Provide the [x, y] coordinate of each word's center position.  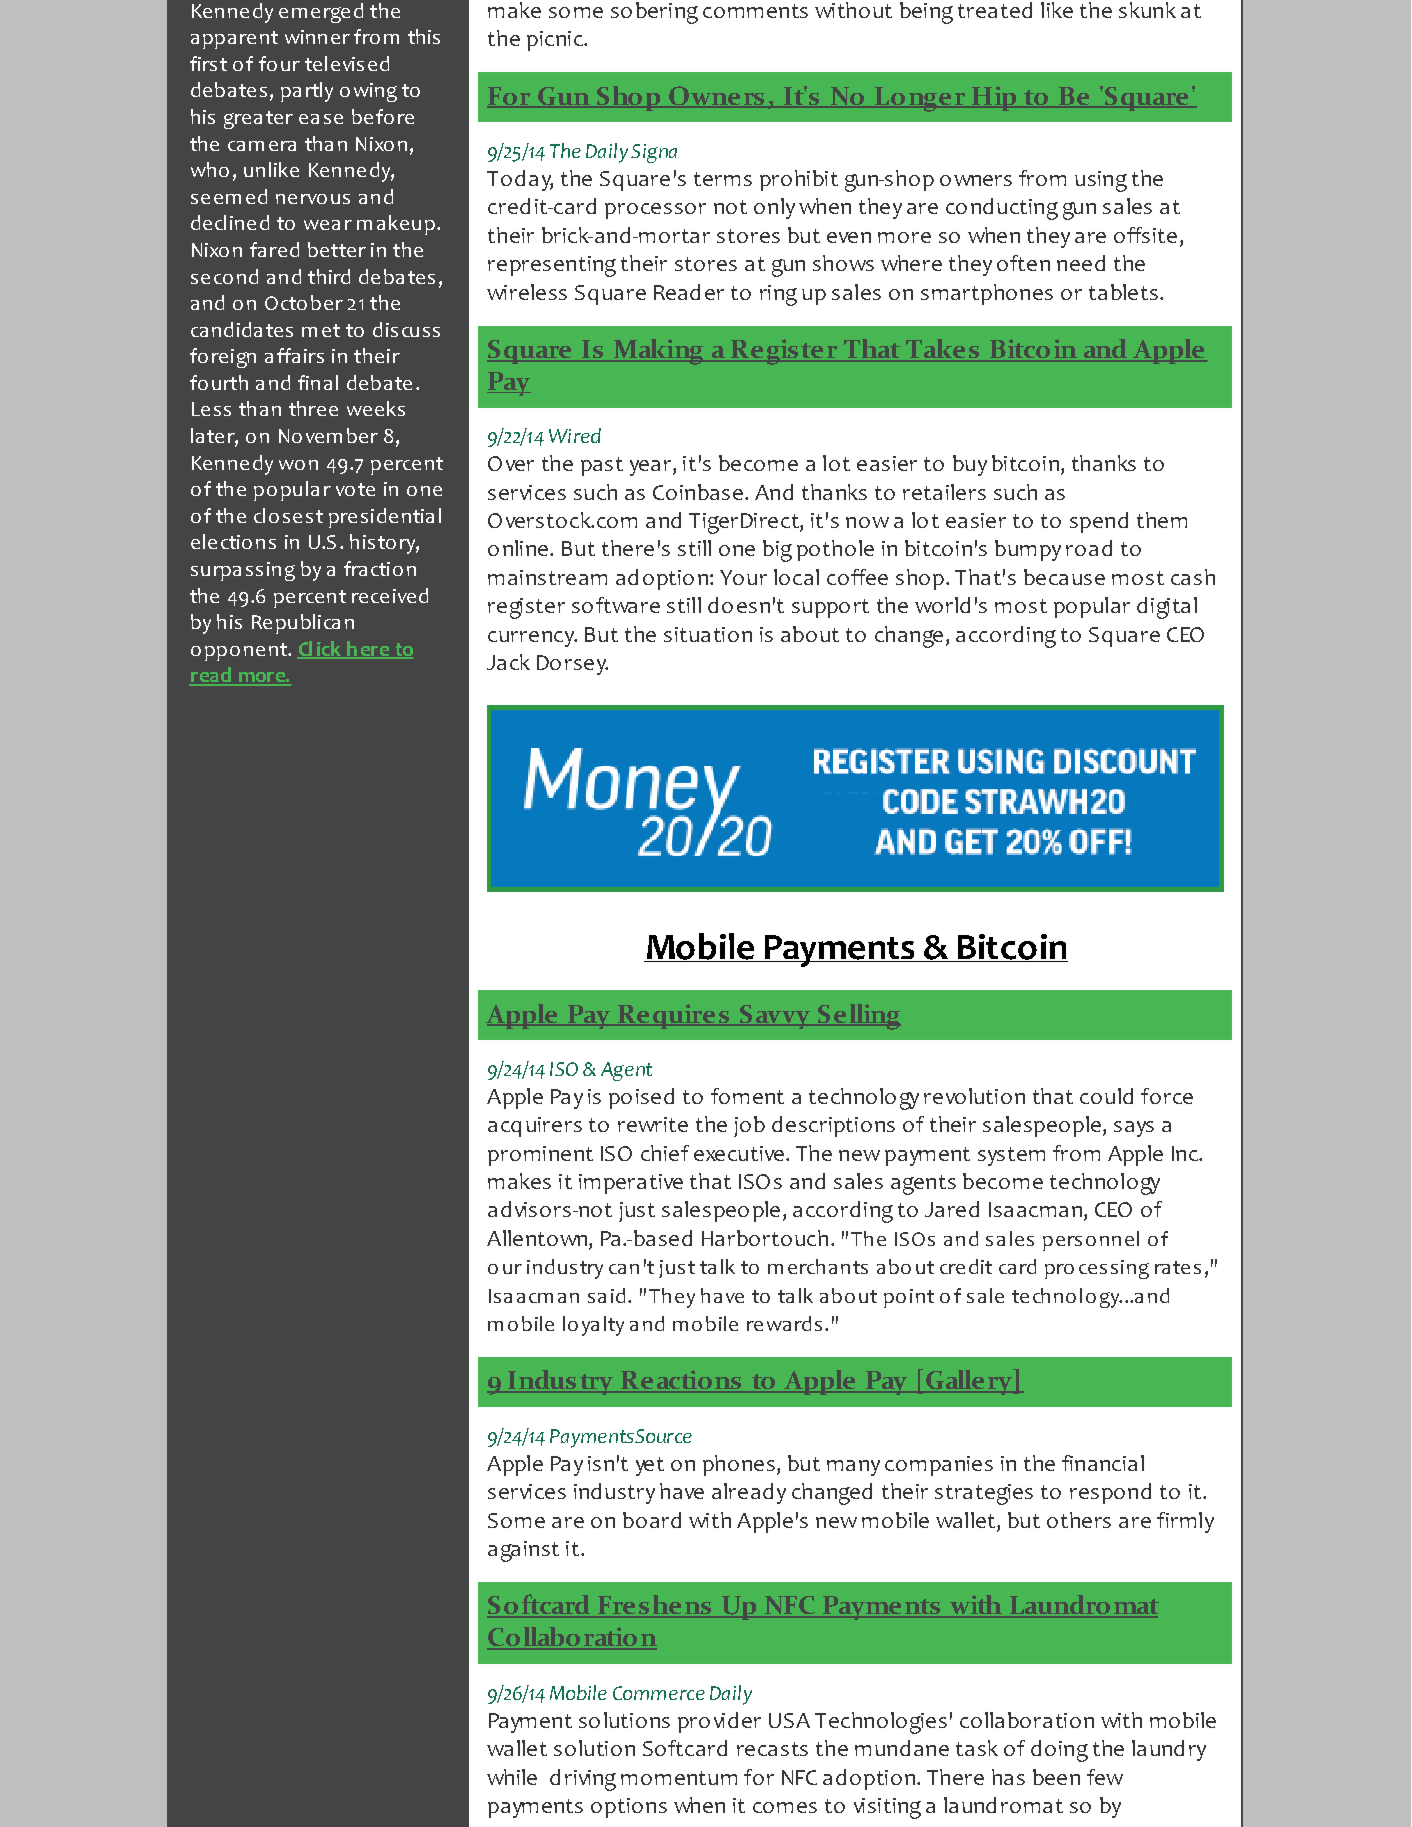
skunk [1147, 10]
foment [747, 1096]
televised [347, 63]
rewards [784, 1323]
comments [755, 11]
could [1106, 1096]
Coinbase [698, 492]
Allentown [538, 1239]
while [512, 1777]
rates [1178, 1267]
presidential [385, 518]
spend [1099, 522]
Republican [303, 624]
